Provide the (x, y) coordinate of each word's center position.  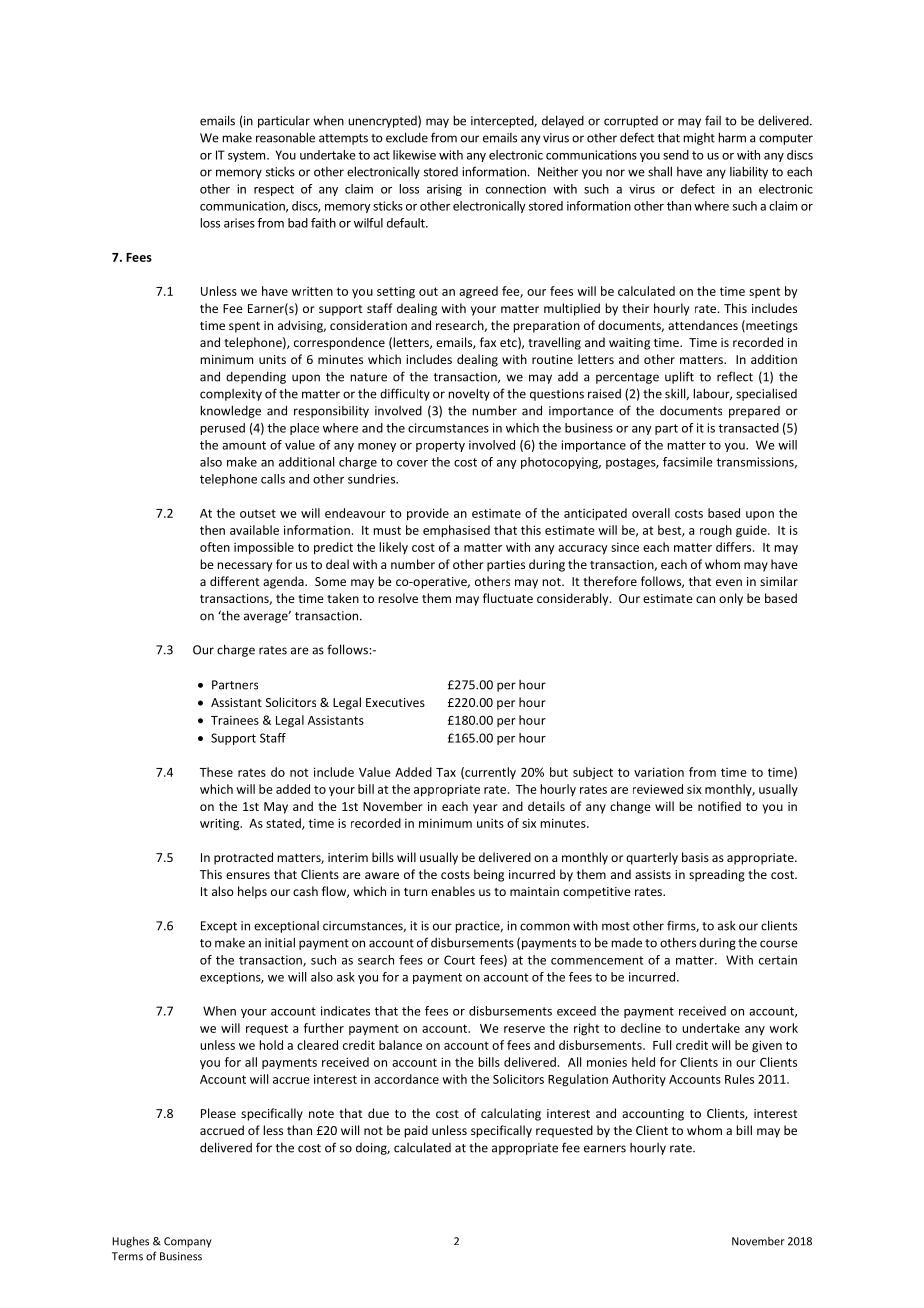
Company (188, 1242)
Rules (739, 1079)
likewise (414, 155)
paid (416, 1131)
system (248, 156)
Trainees (235, 720)
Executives (395, 702)
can (705, 599)
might (699, 139)
